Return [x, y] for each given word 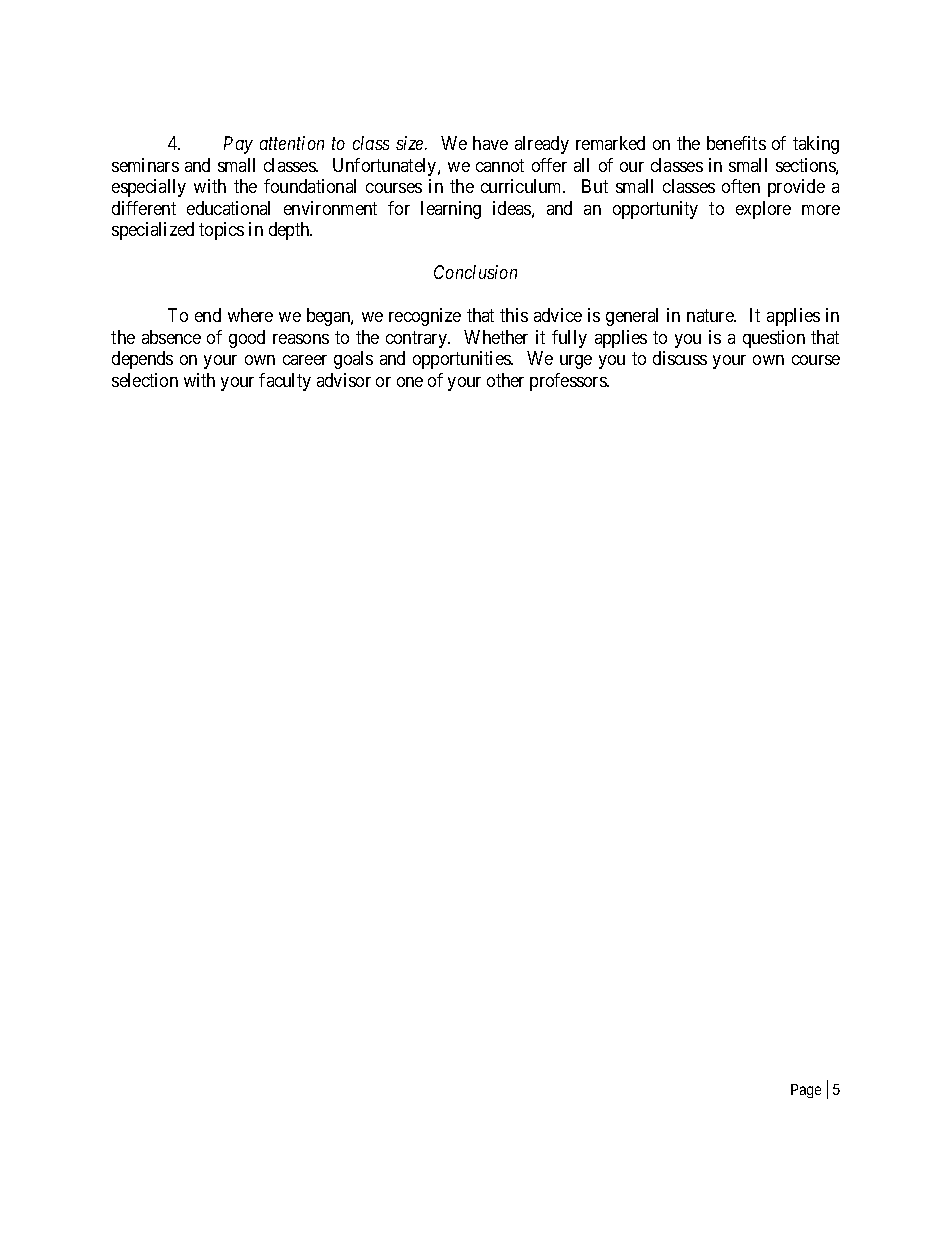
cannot [500, 165]
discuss [680, 358]
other [505, 380]
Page [806, 1091]
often [741, 186]
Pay [238, 145]
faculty [285, 382]
